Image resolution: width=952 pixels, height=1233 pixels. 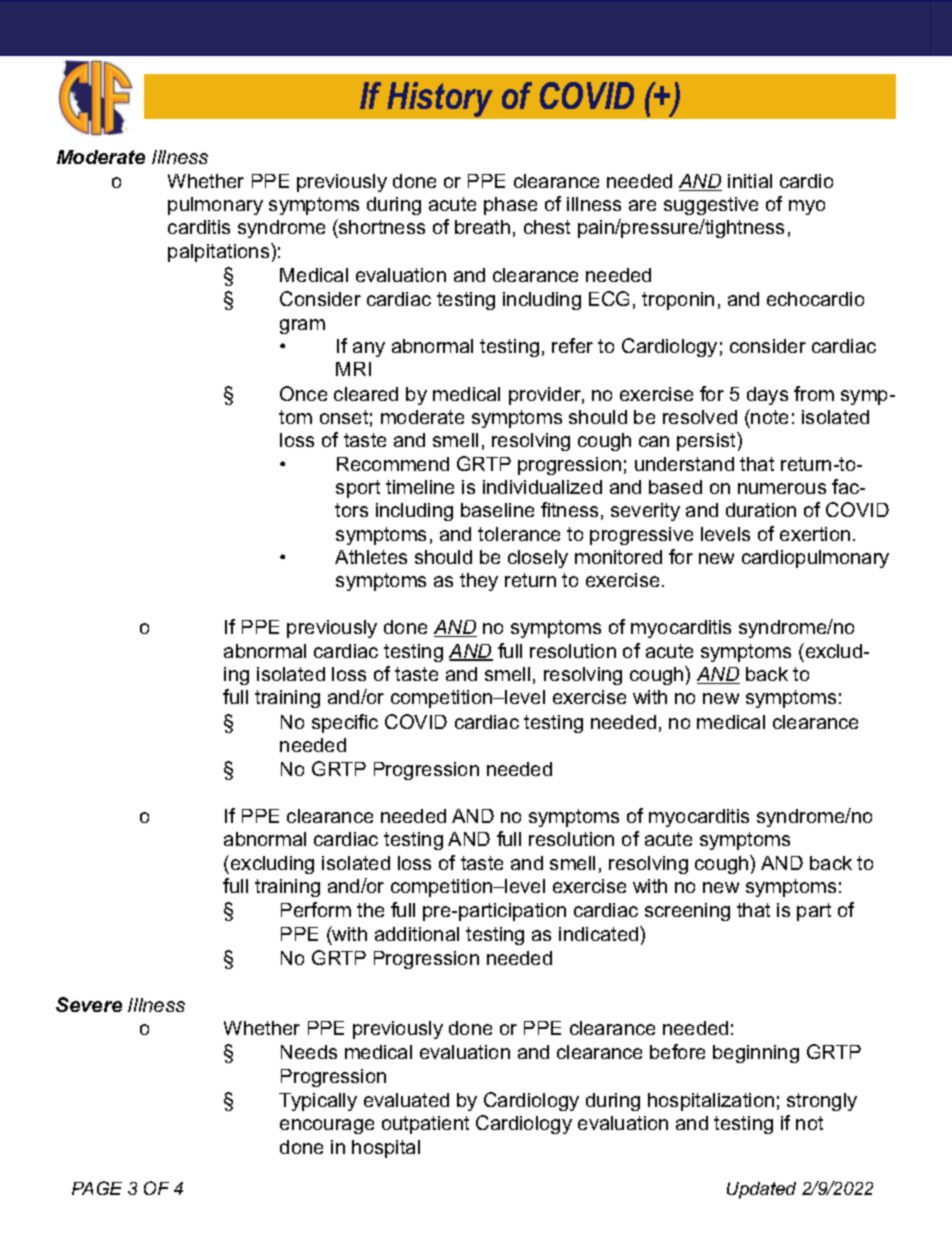 What do you see at coordinates (381, 228) in the image?
I see `shortness` at bounding box center [381, 228].
